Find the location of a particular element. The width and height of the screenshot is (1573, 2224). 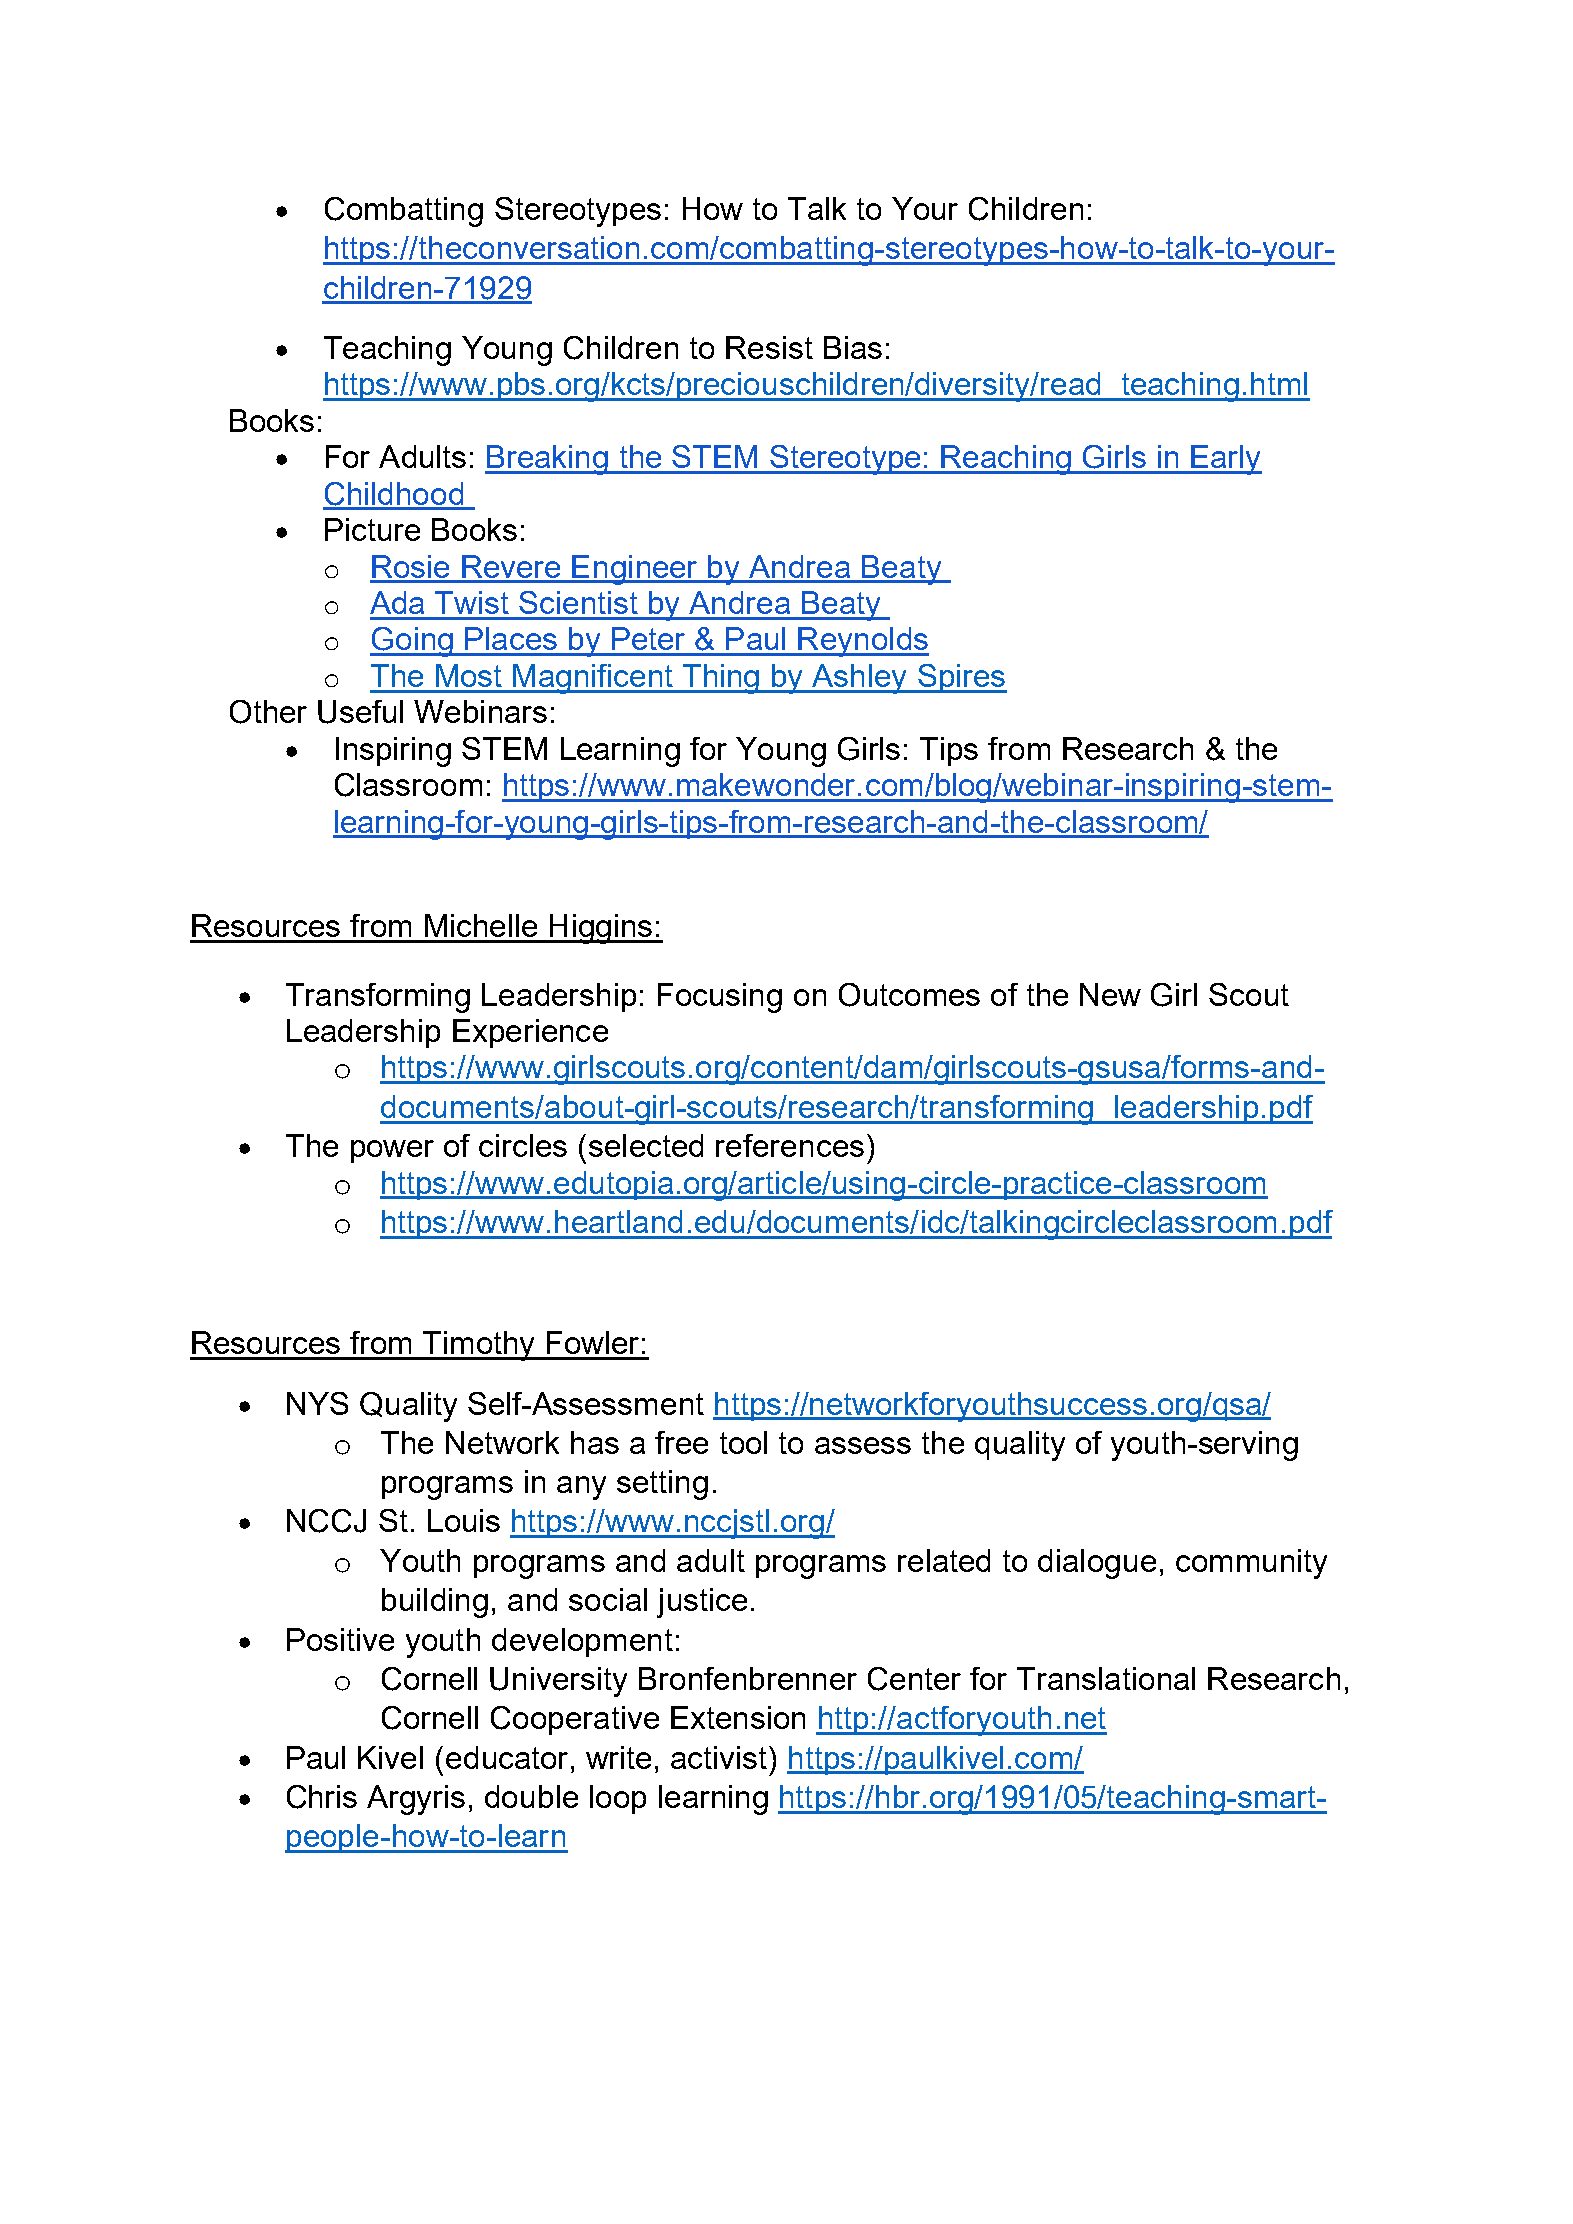

power is located at coordinates (392, 1151).
